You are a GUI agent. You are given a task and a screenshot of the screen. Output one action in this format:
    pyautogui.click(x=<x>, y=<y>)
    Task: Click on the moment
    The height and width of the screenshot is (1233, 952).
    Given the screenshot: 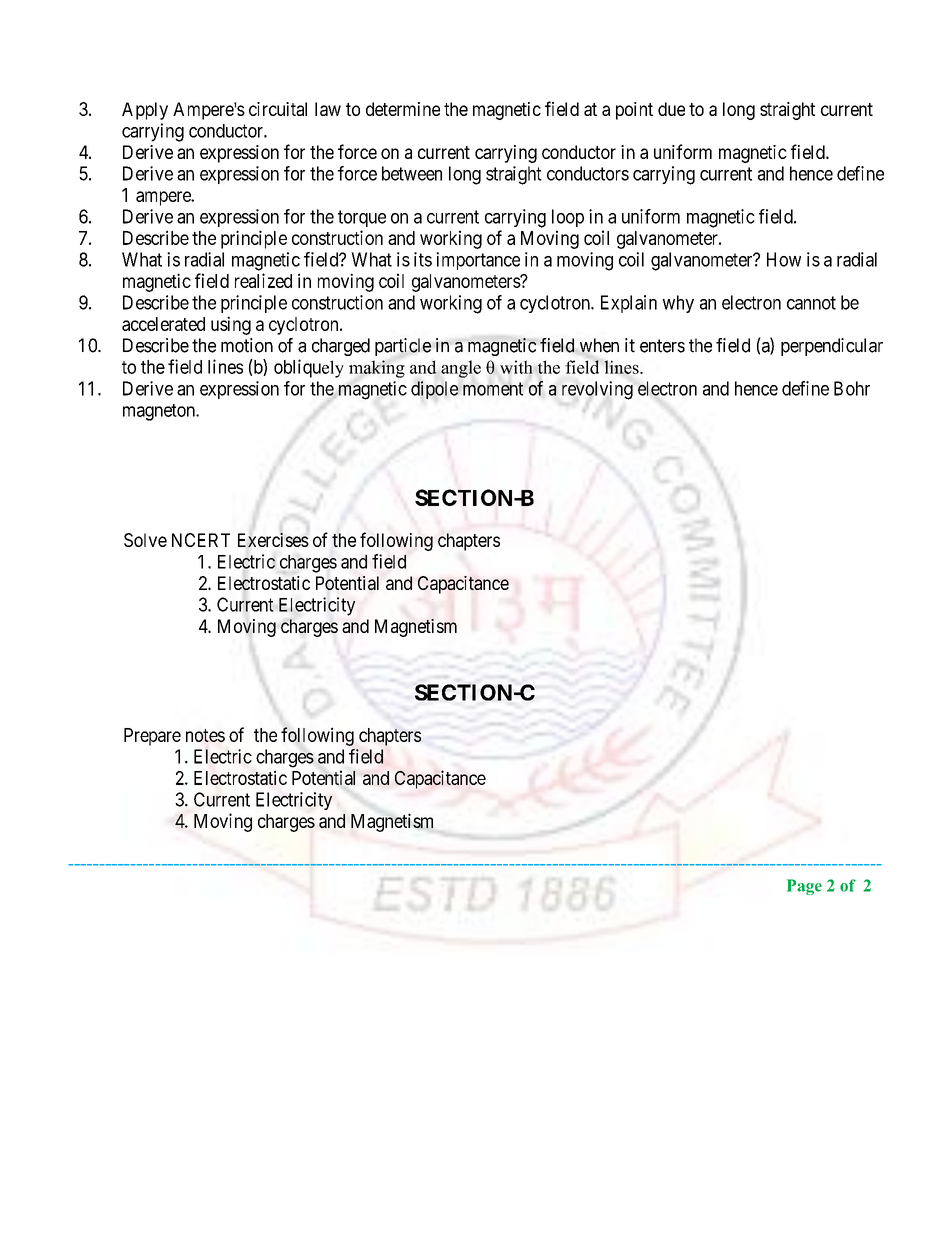 What is the action you would take?
    pyautogui.click(x=493, y=389)
